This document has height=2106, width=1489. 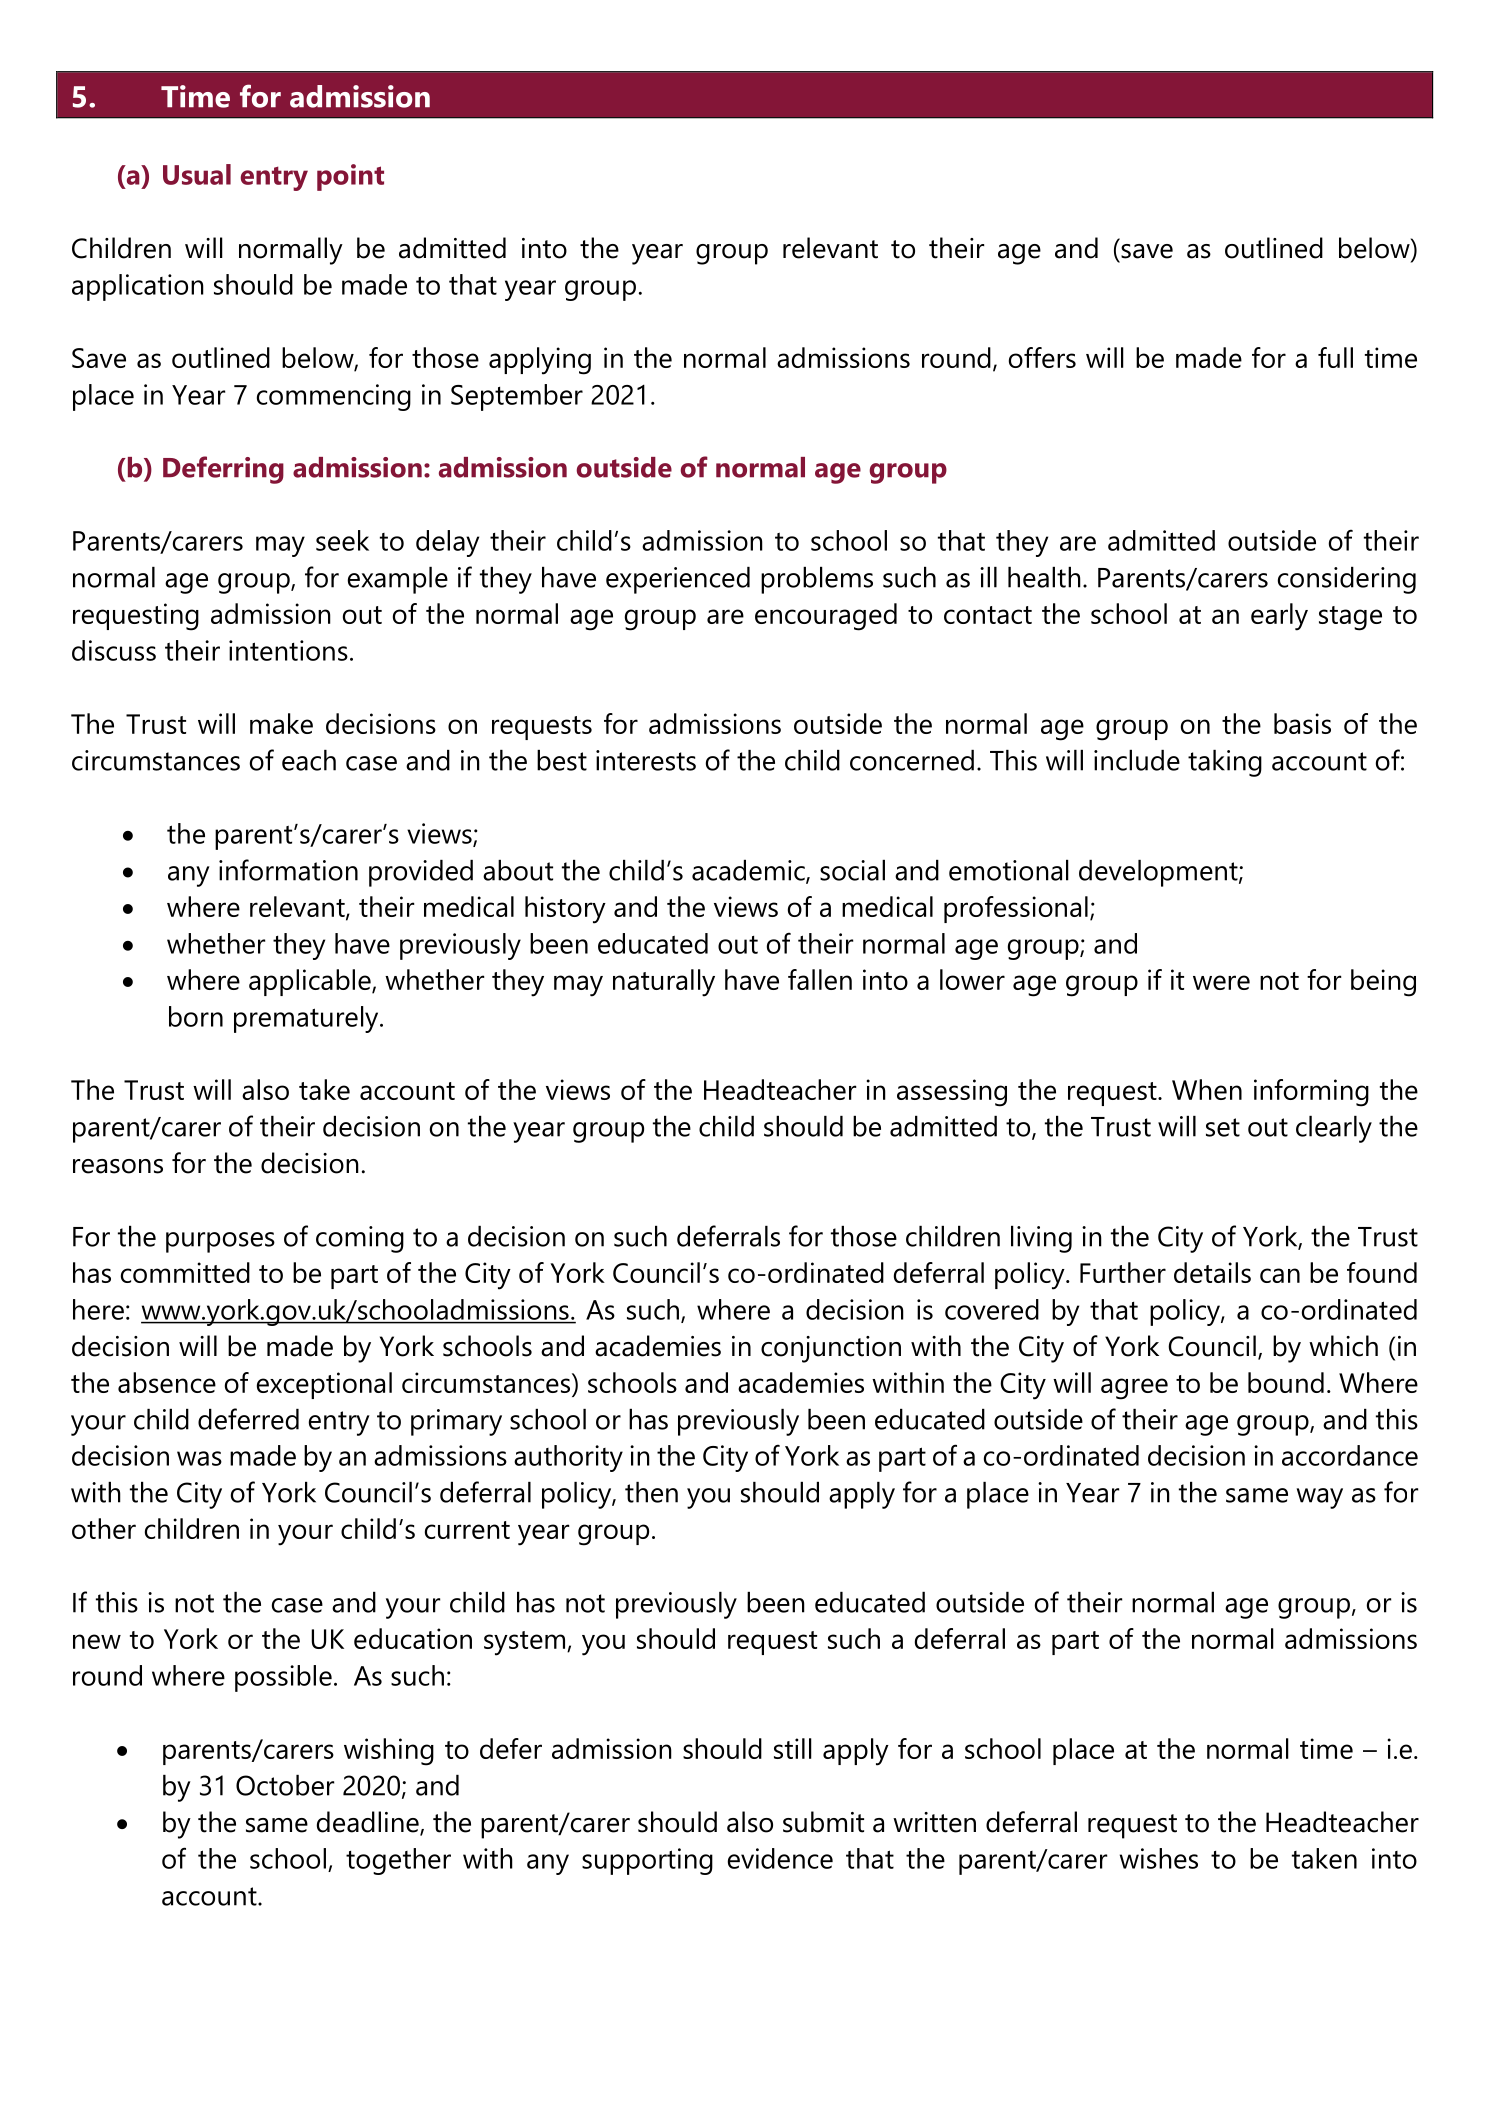 I want to click on born, so click(x=196, y=1016).
